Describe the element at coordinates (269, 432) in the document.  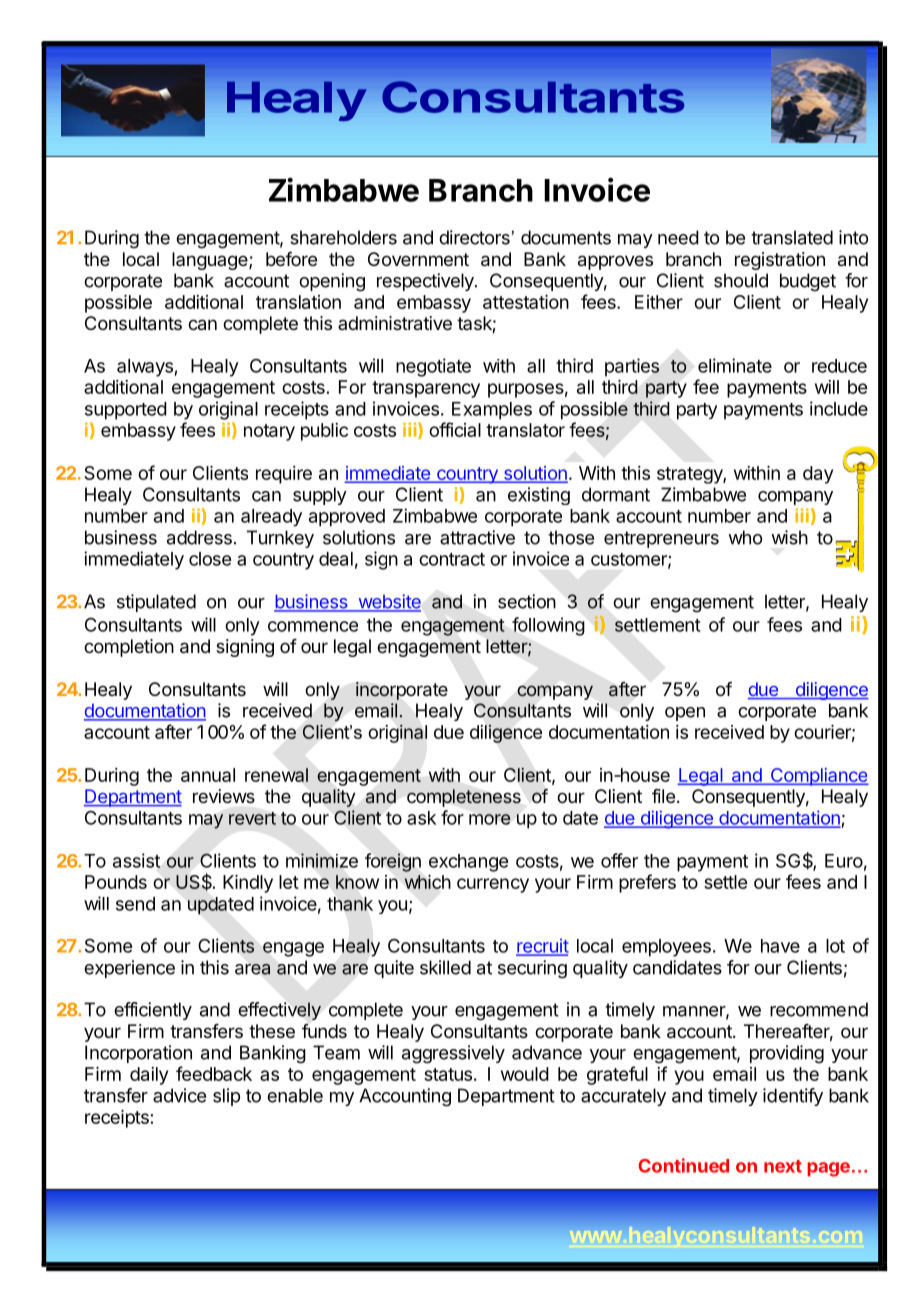
I see `notary` at that location.
